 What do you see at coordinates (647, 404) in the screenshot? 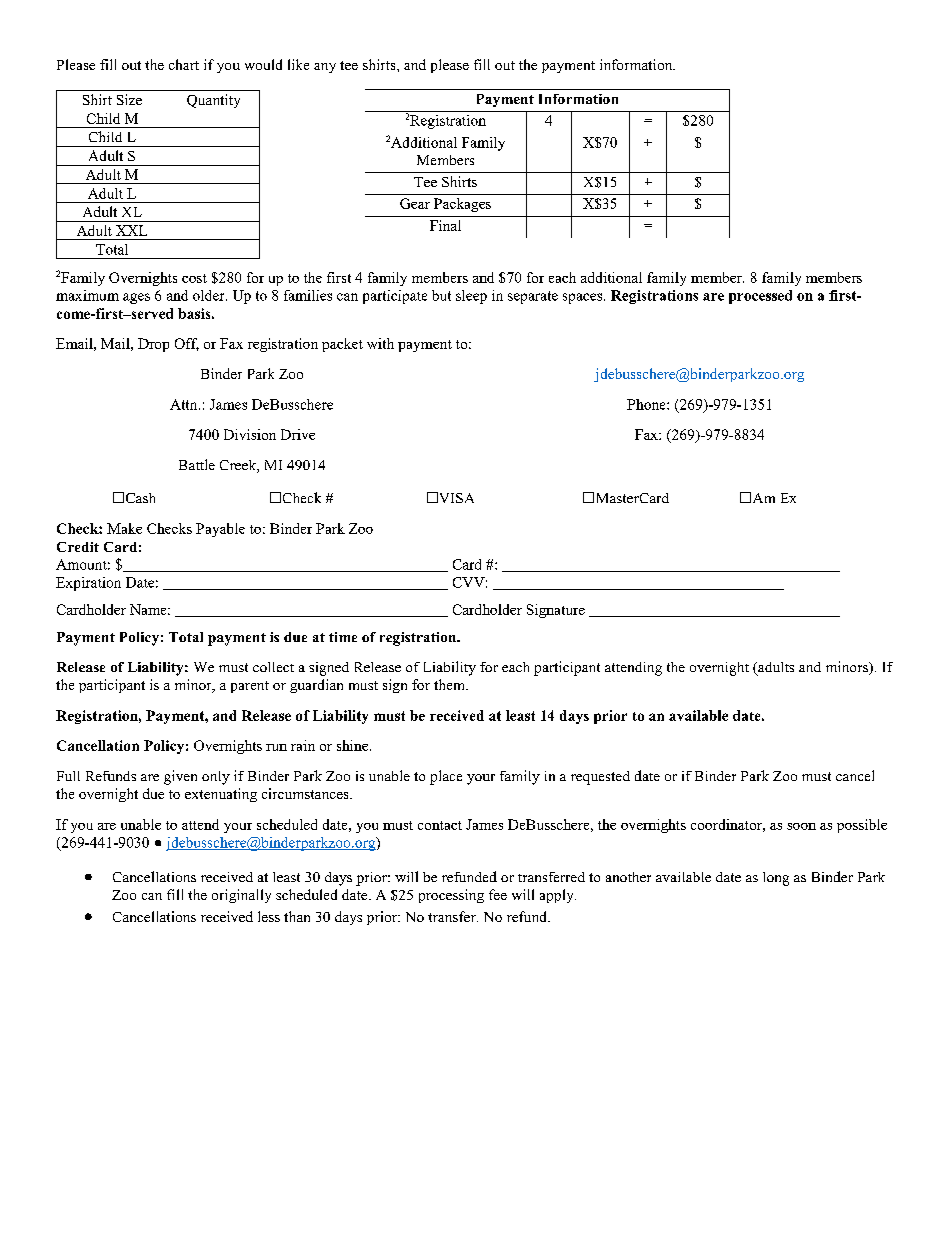
I see `Phone` at bounding box center [647, 404].
